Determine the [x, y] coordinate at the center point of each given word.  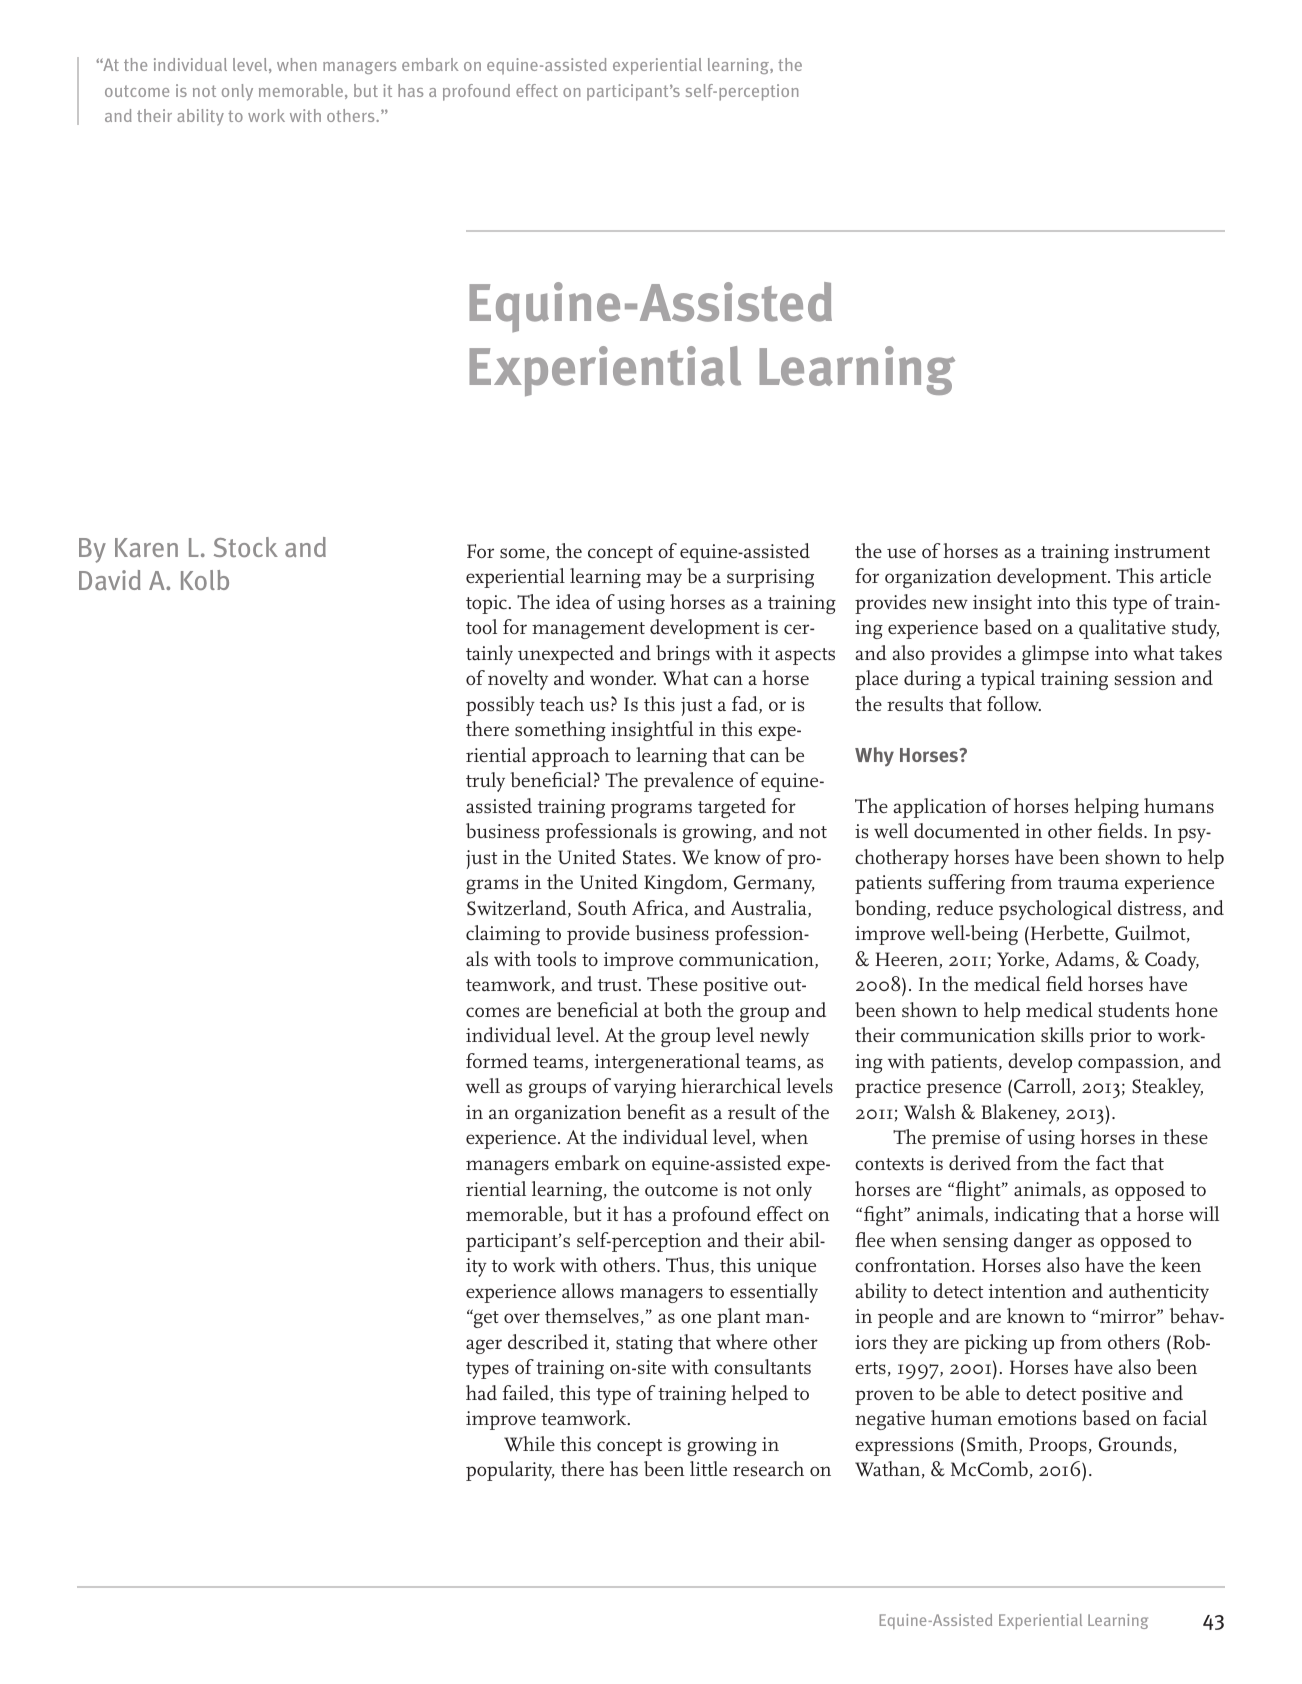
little [708, 1469]
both [683, 1010]
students [1134, 1009]
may [664, 580]
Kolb [205, 580]
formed [497, 1060]
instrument [1162, 551]
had [481, 1392]
